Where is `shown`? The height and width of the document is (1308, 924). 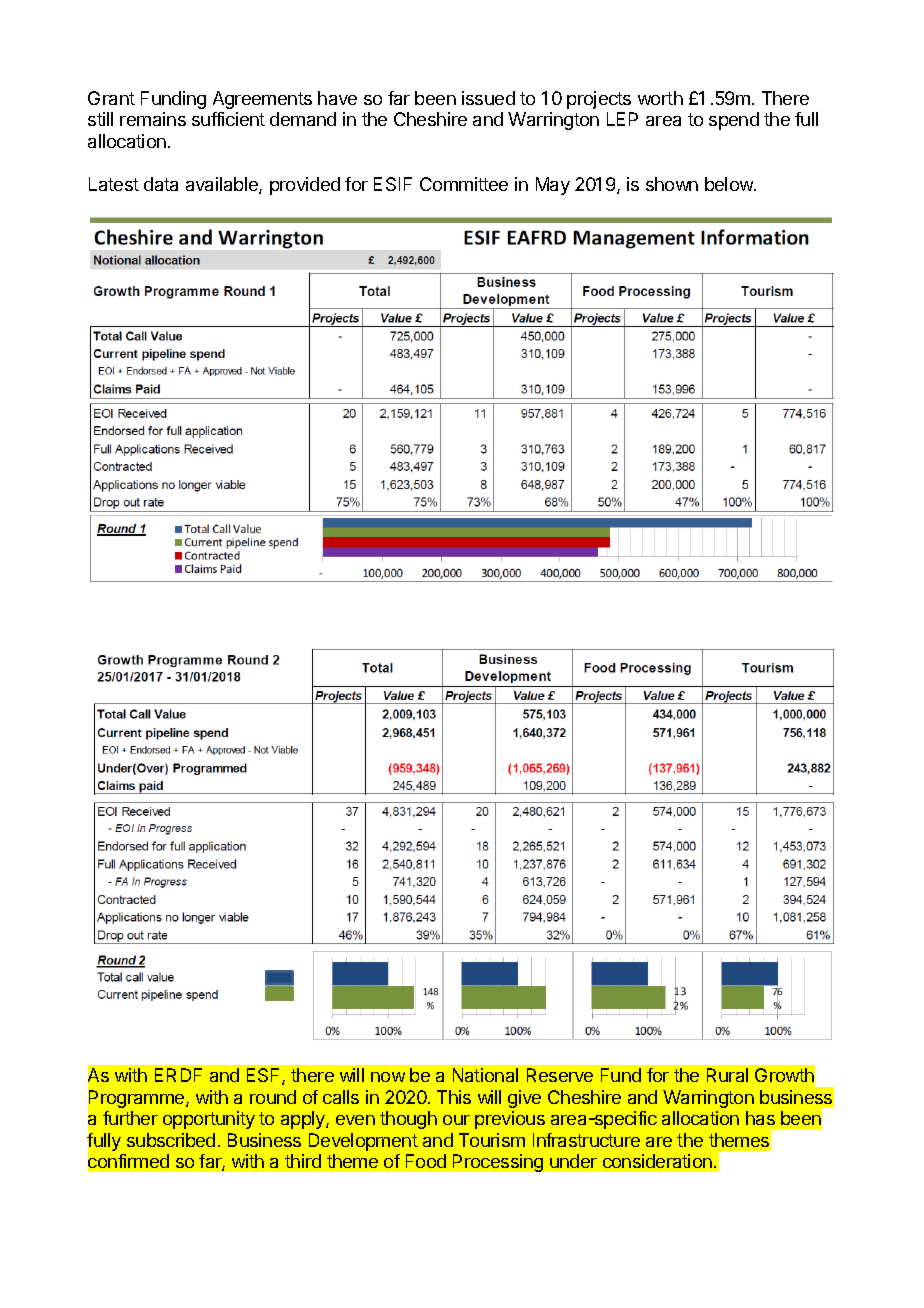
shown is located at coordinates (672, 184).
